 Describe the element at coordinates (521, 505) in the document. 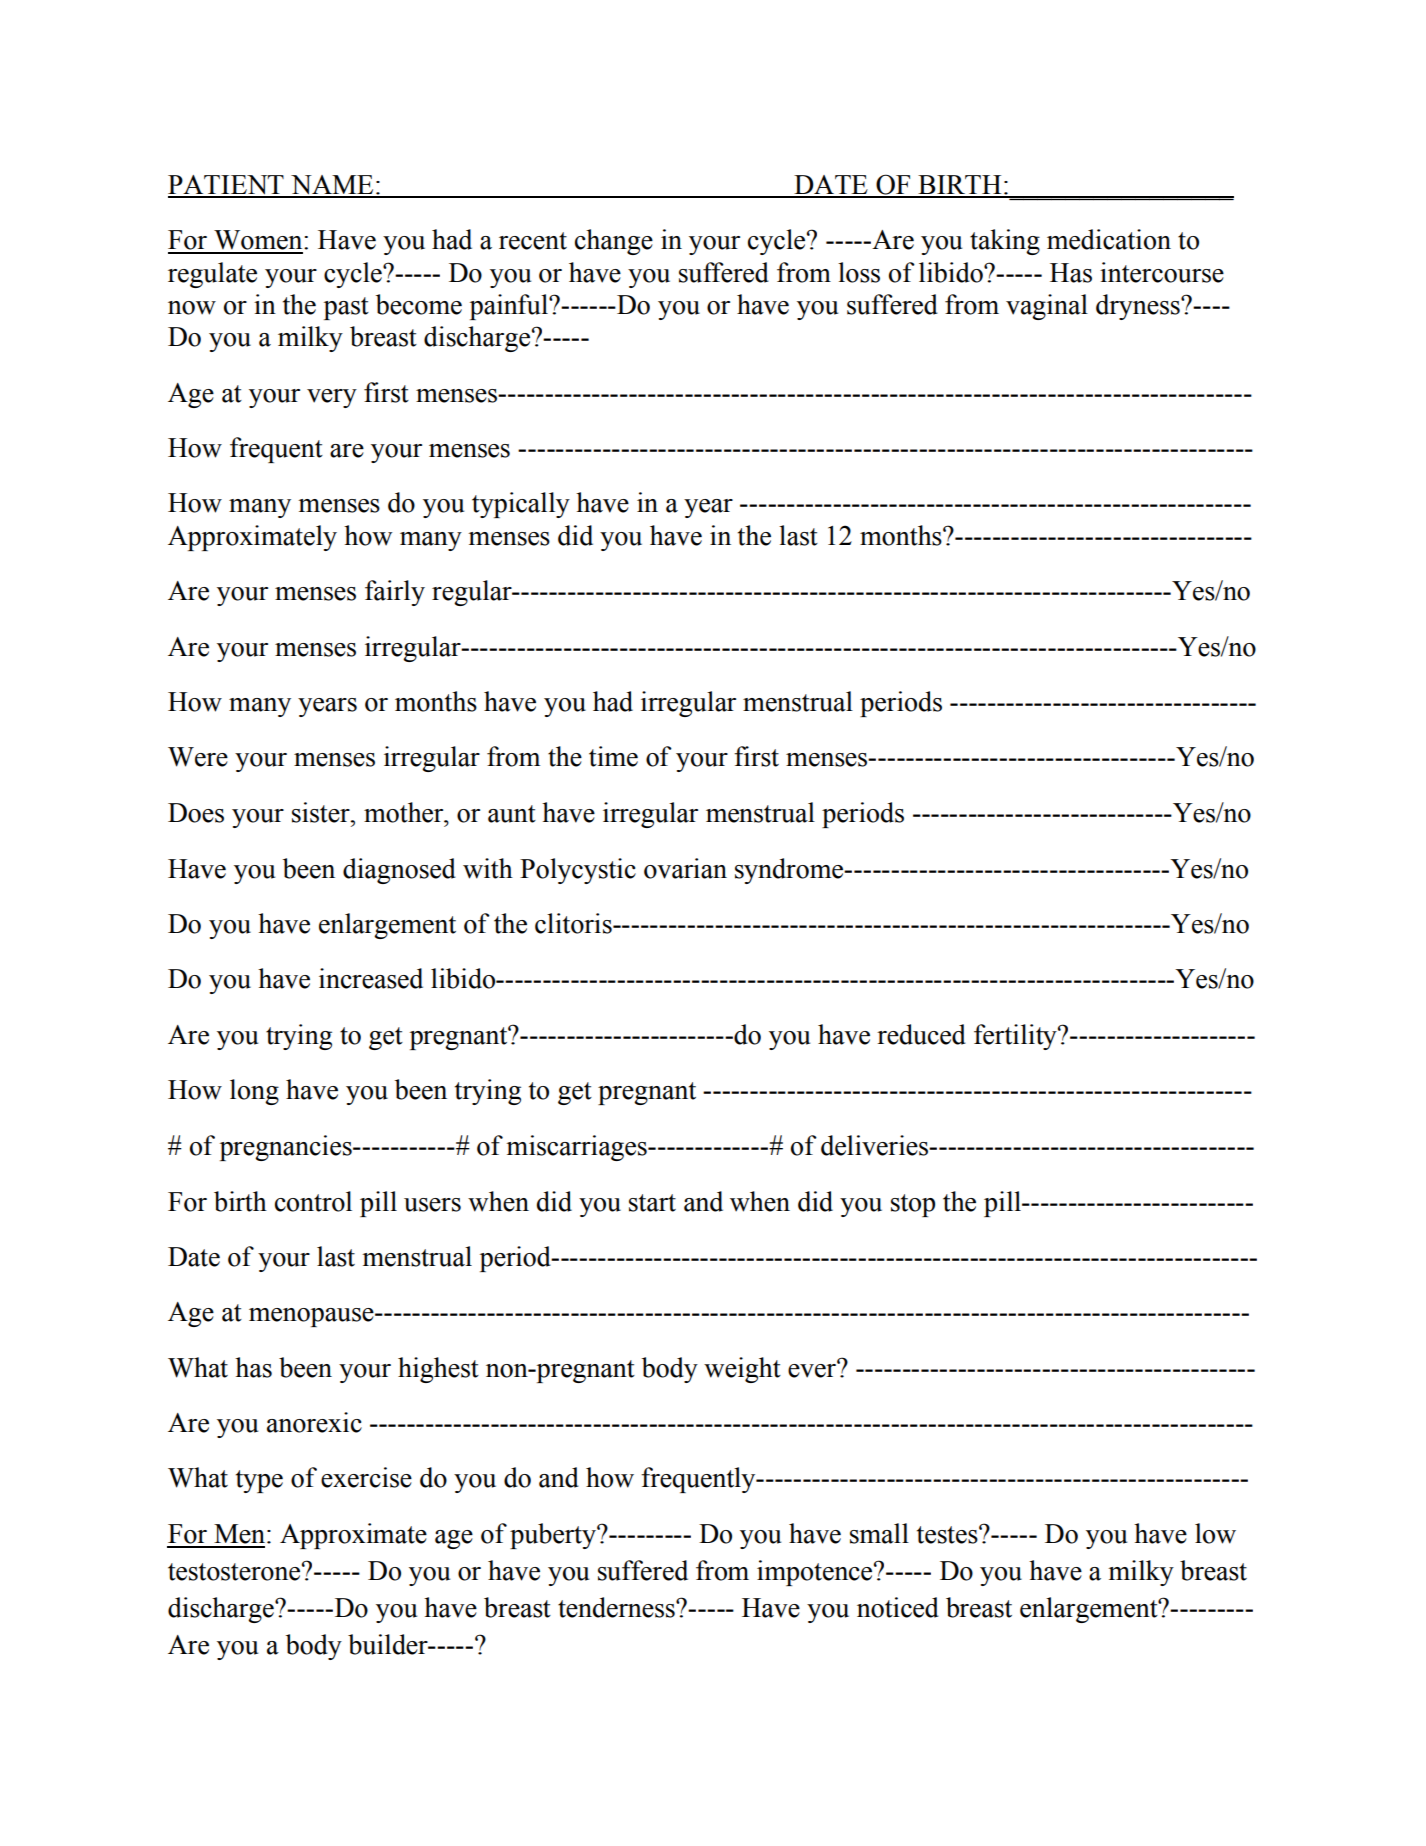

I see `typically` at that location.
